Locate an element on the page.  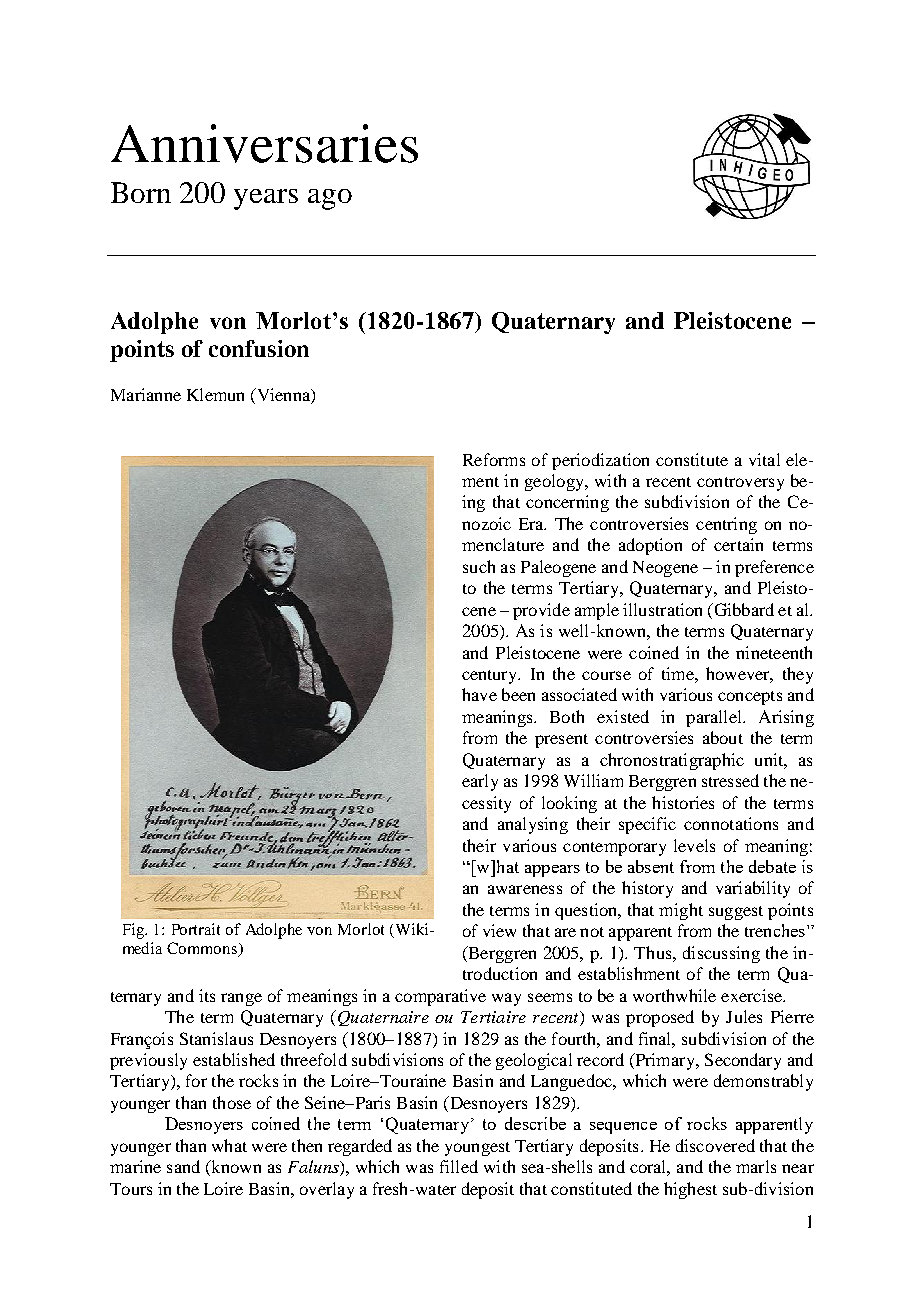
discussing is located at coordinates (721, 954).
